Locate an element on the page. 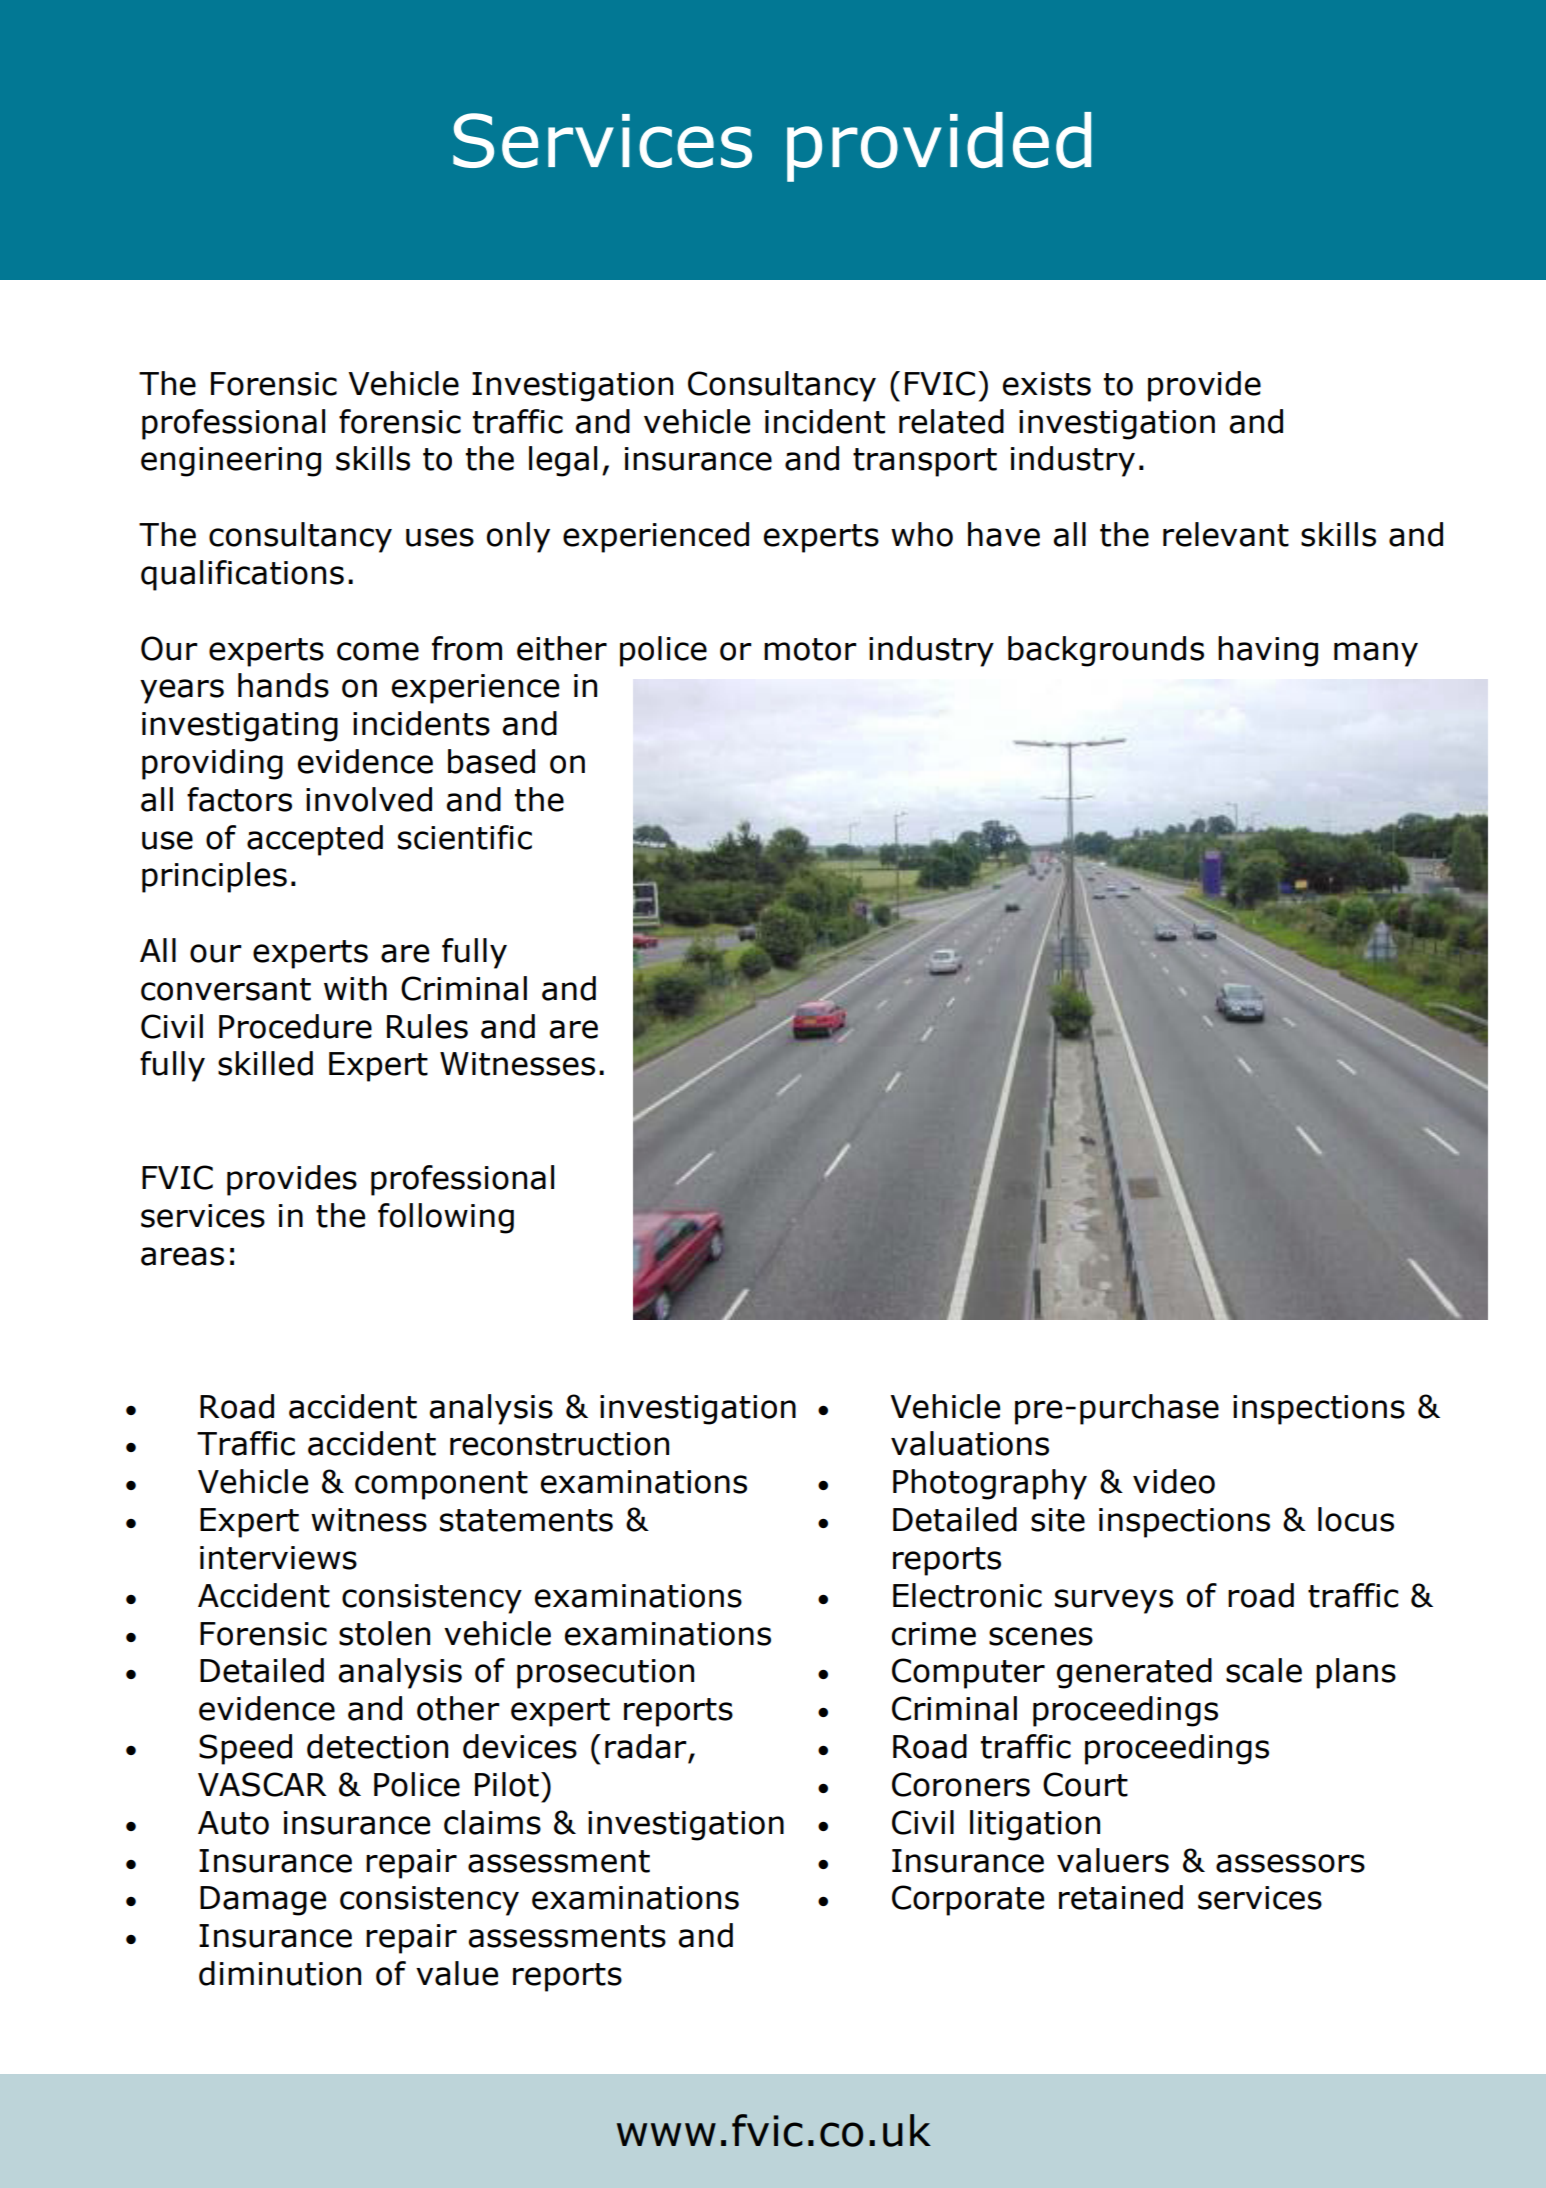 Image resolution: width=1546 pixels, height=2188 pixels. transport is located at coordinates (925, 462).
